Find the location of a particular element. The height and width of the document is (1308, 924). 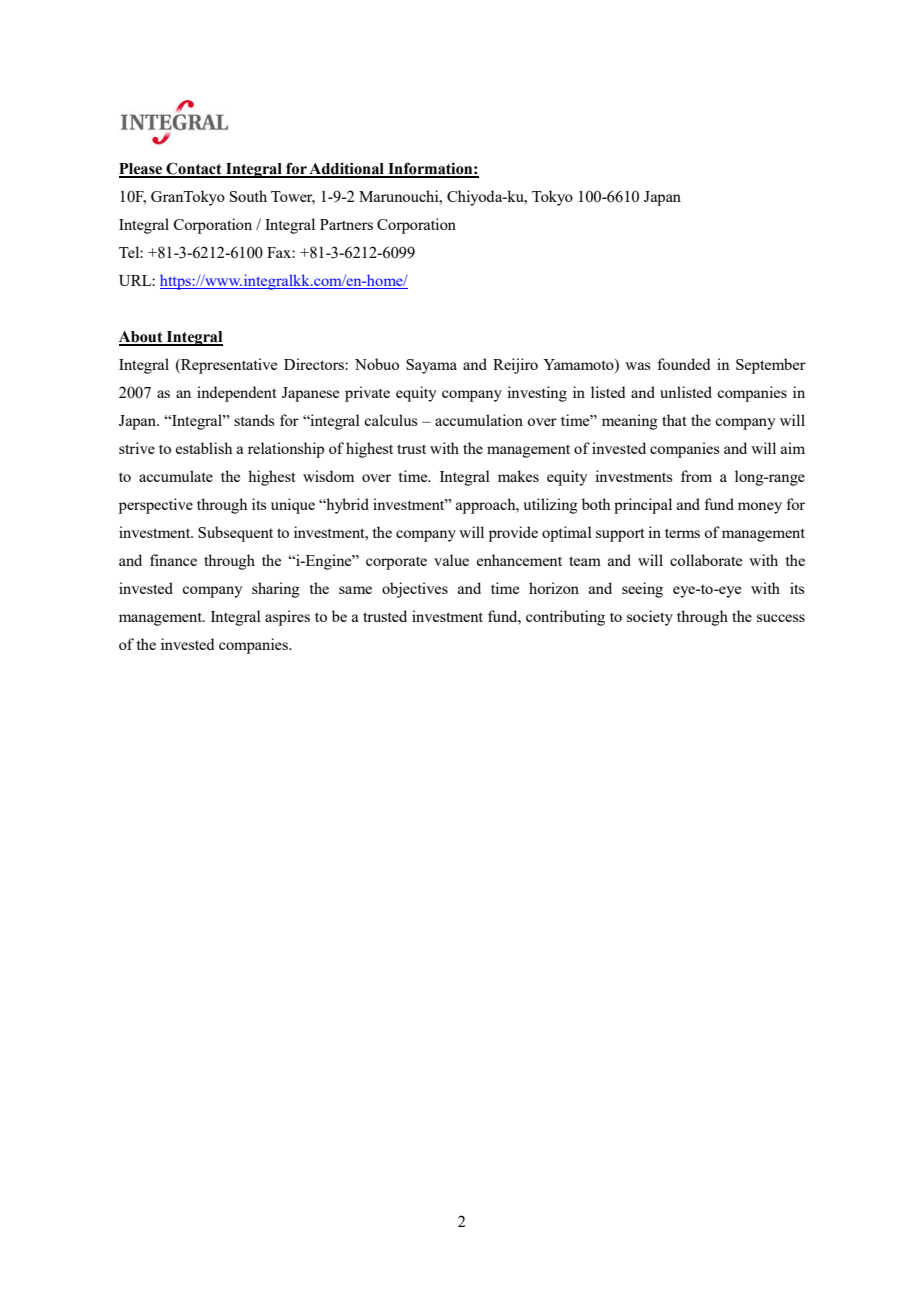

Additional is located at coordinates (347, 169).
